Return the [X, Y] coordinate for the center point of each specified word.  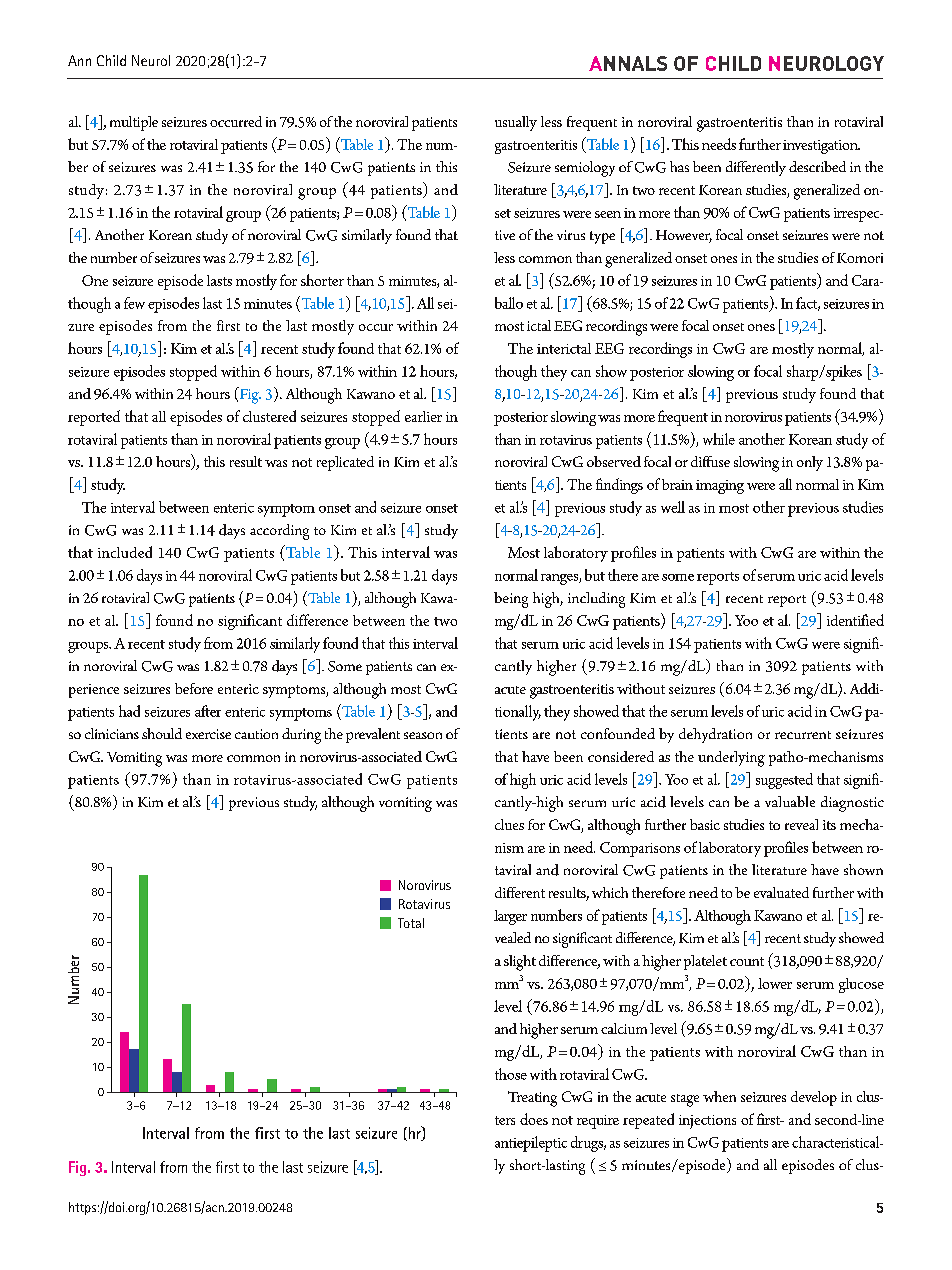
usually [516, 123]
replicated [345, 463]
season [423, 735]
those [511, 1074]
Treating [532, 1099]
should [162, 733]
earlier [423, 416]
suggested [784, 781]
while [719, 439]
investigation [821, 147]
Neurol [151, 60]
